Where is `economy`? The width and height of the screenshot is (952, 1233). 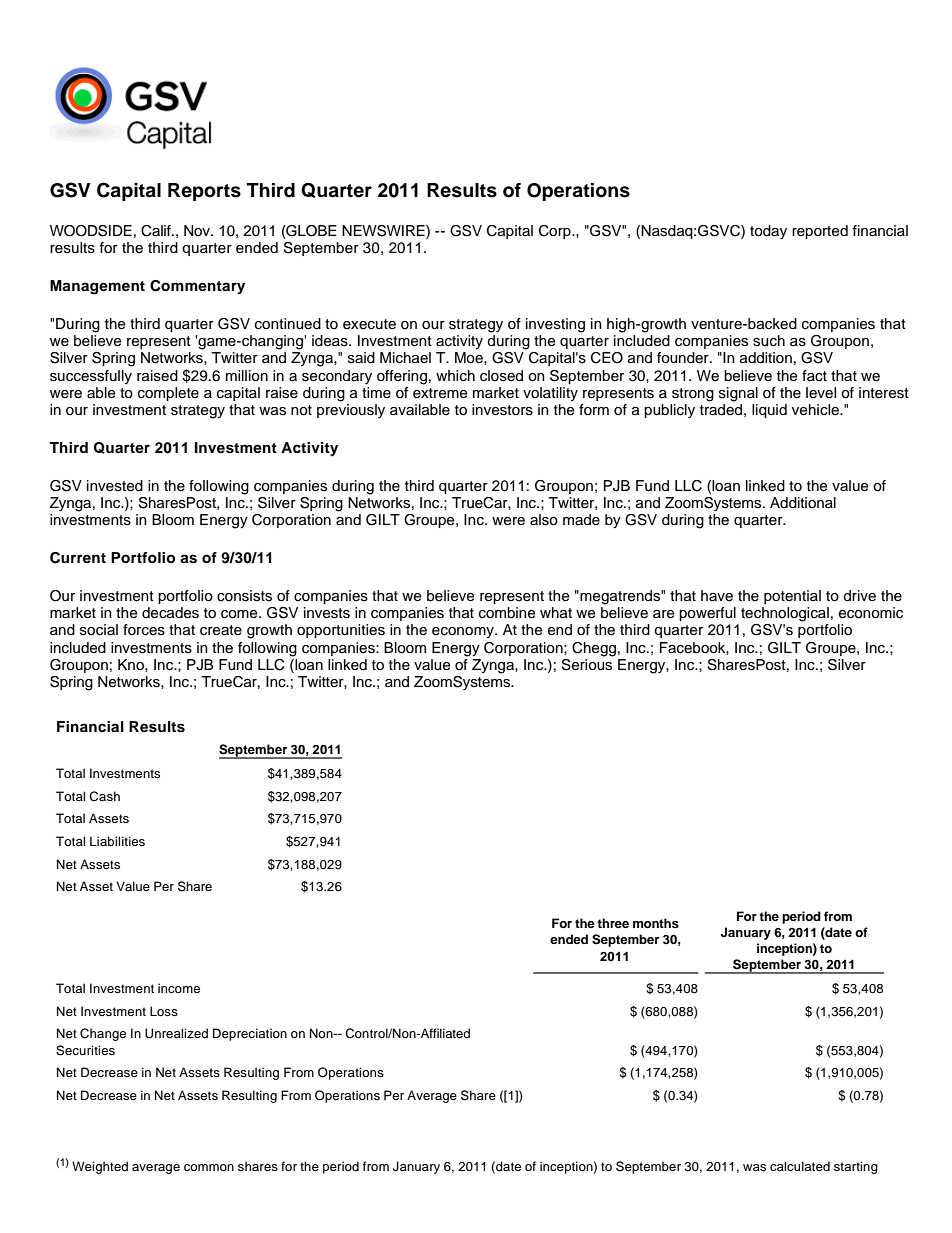 economy is located at coordinates (464, 632).
